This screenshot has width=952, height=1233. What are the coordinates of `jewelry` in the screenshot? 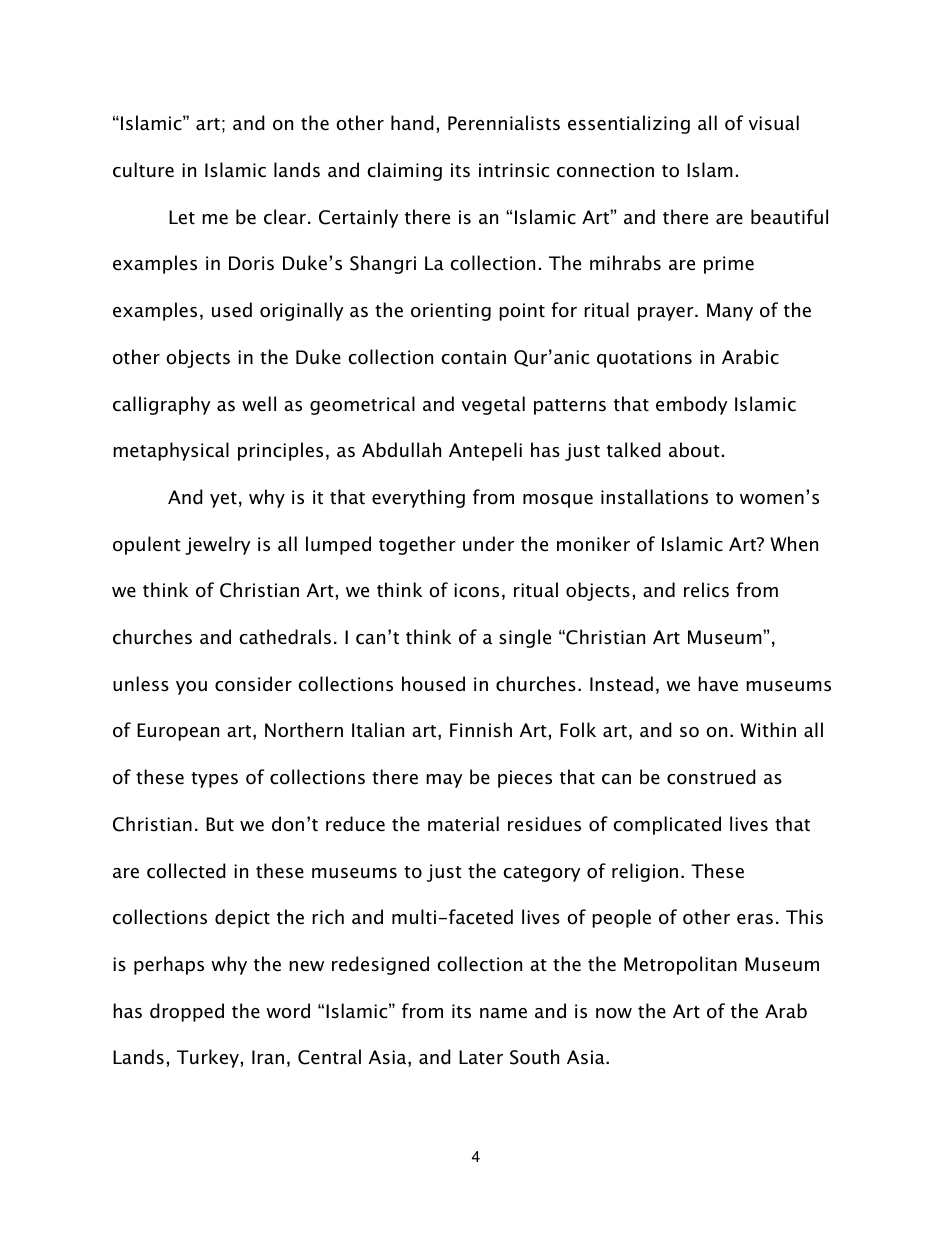 It's located at (217, 545).
